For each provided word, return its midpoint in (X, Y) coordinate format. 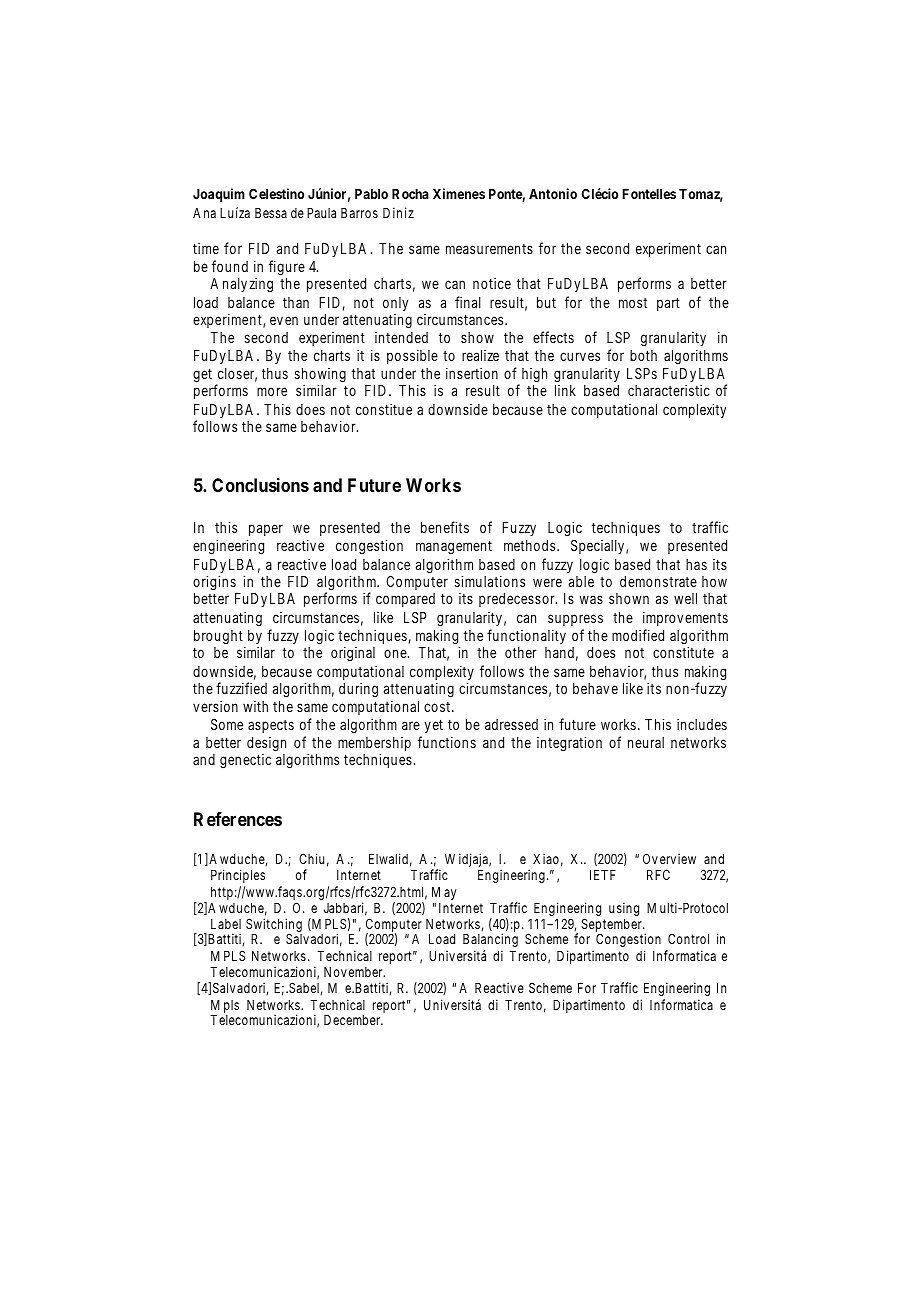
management (454, 547)
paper (265, 532)
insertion (472, 373)
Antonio (553, 193)
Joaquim (219, 195)
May (444, 893)
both (643, 355)
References (238, 819)
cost (438, 707)
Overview (669, 858)
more (272, 391)
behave (595, 688)
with (255, 706)
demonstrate (658, 581)
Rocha (410, 194)
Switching (274, 926)
